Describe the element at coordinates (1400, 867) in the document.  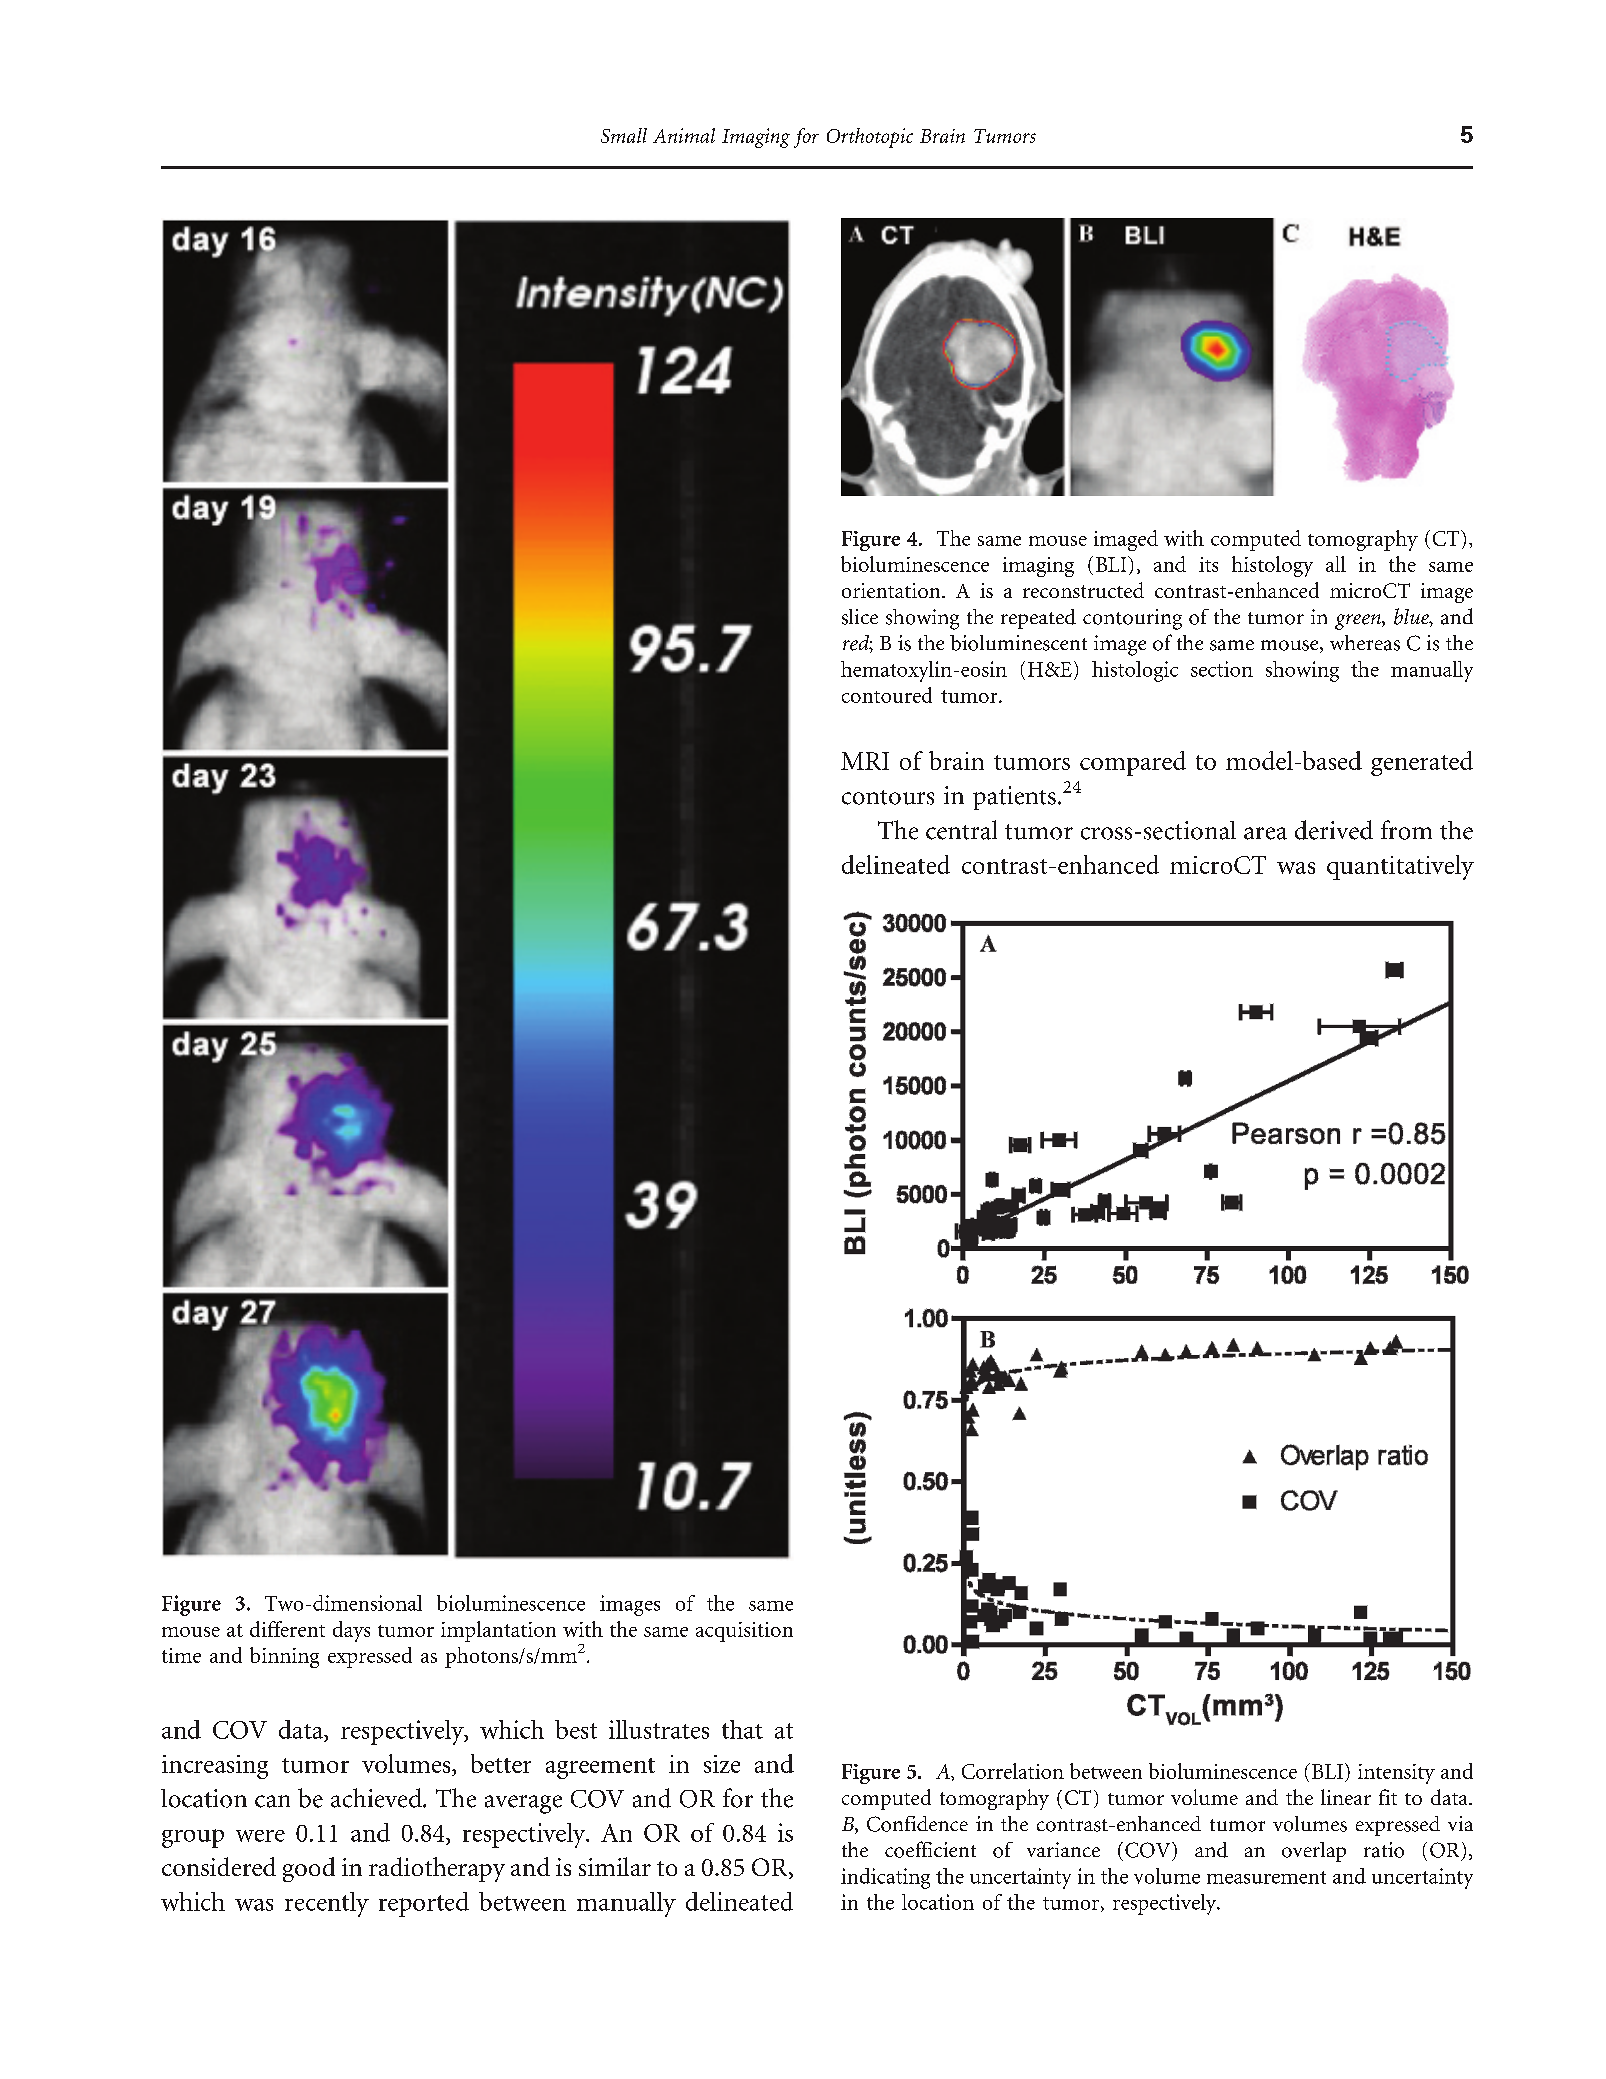
I see `quantitatively` at that location.
